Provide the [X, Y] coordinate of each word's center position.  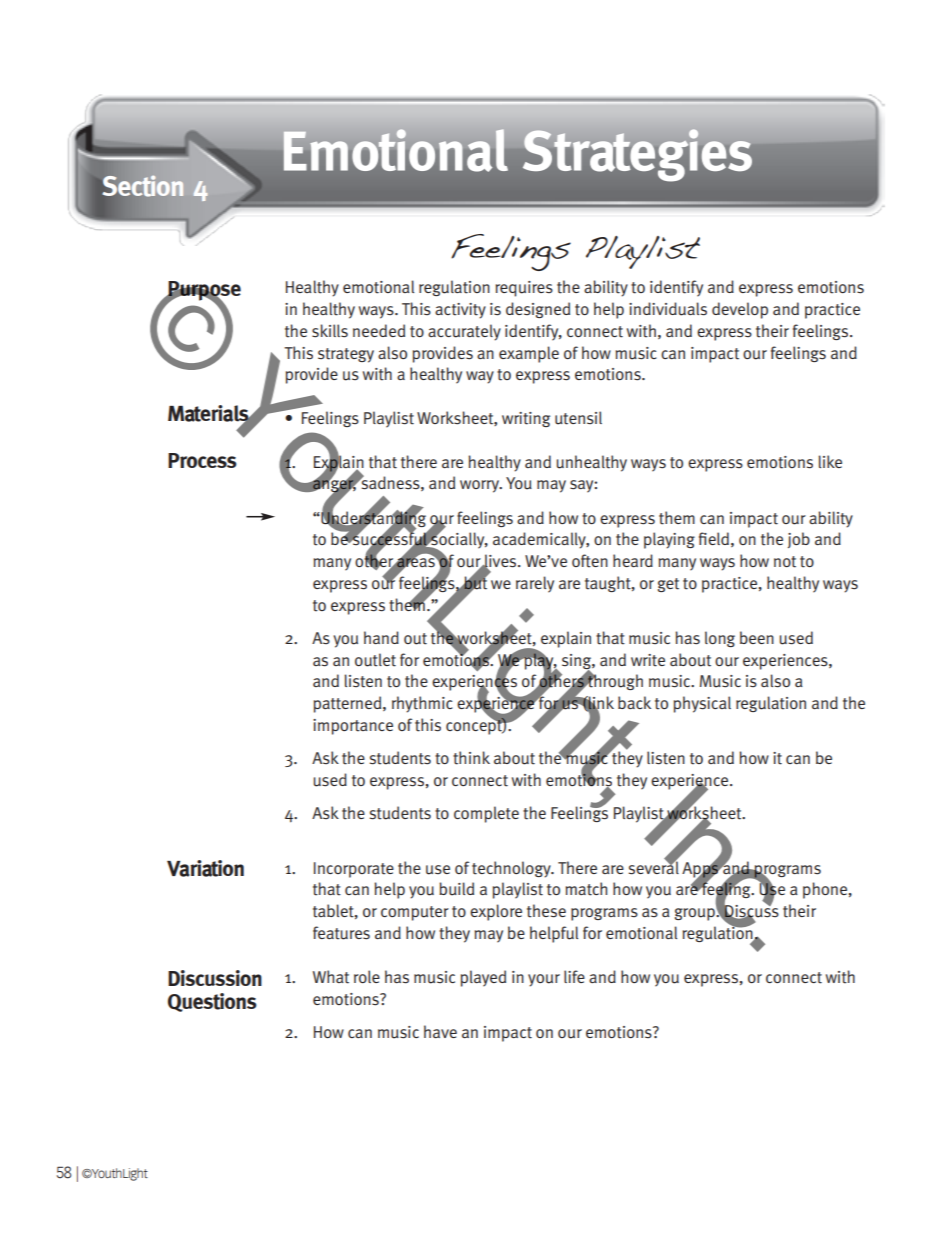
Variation [205, 868]
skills [330, 331]
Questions [212, 1002]
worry [480, 486]
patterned [349, 704]
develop [740, 310]
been [757, 637]
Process [202, 460]
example [529, 354]
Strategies [637, 155]
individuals [668, 309]
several [653, 867]
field [714, 538]
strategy [346, 355]
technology [512, 869]
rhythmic [422, 704]
